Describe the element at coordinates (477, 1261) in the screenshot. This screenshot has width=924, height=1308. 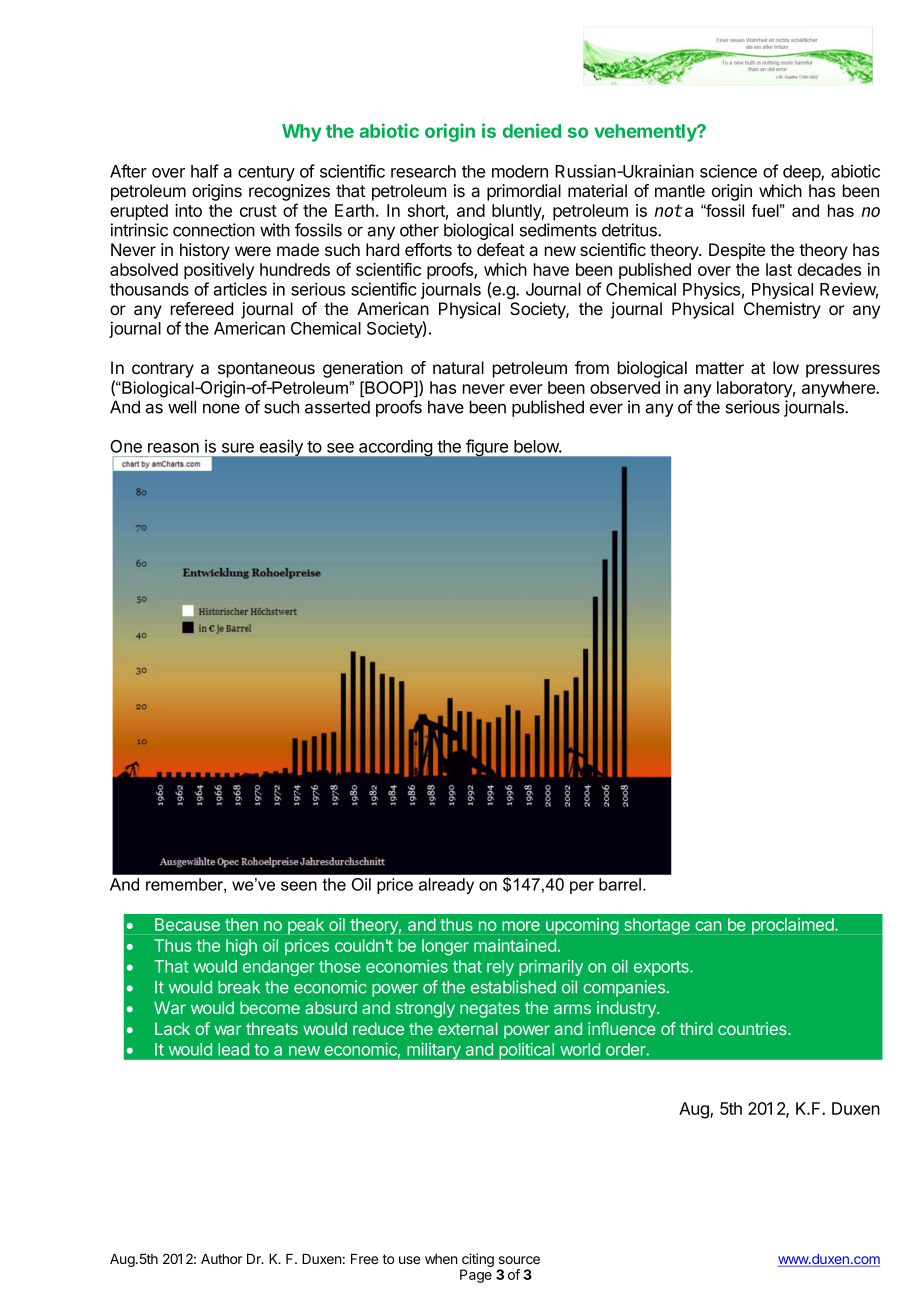
I see `citing` at that location.
